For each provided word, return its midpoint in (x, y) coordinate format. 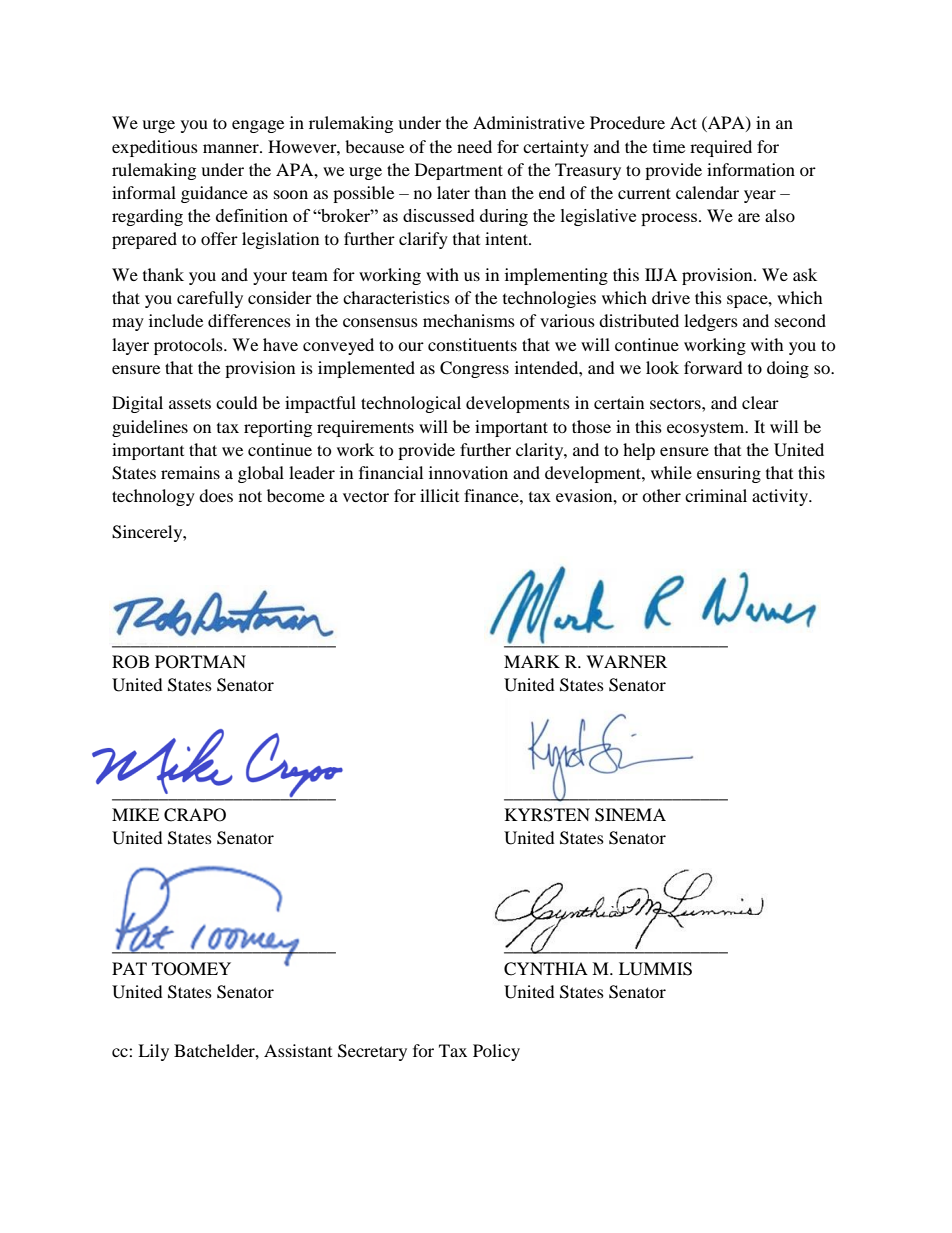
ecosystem (707, 430)
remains (190, 472)
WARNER (626, 661)
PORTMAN (200, 662)
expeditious (155, 148)
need (474, 146)
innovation (468, 472)
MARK (532, 661)
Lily (153, 1052)
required (721, 148)
